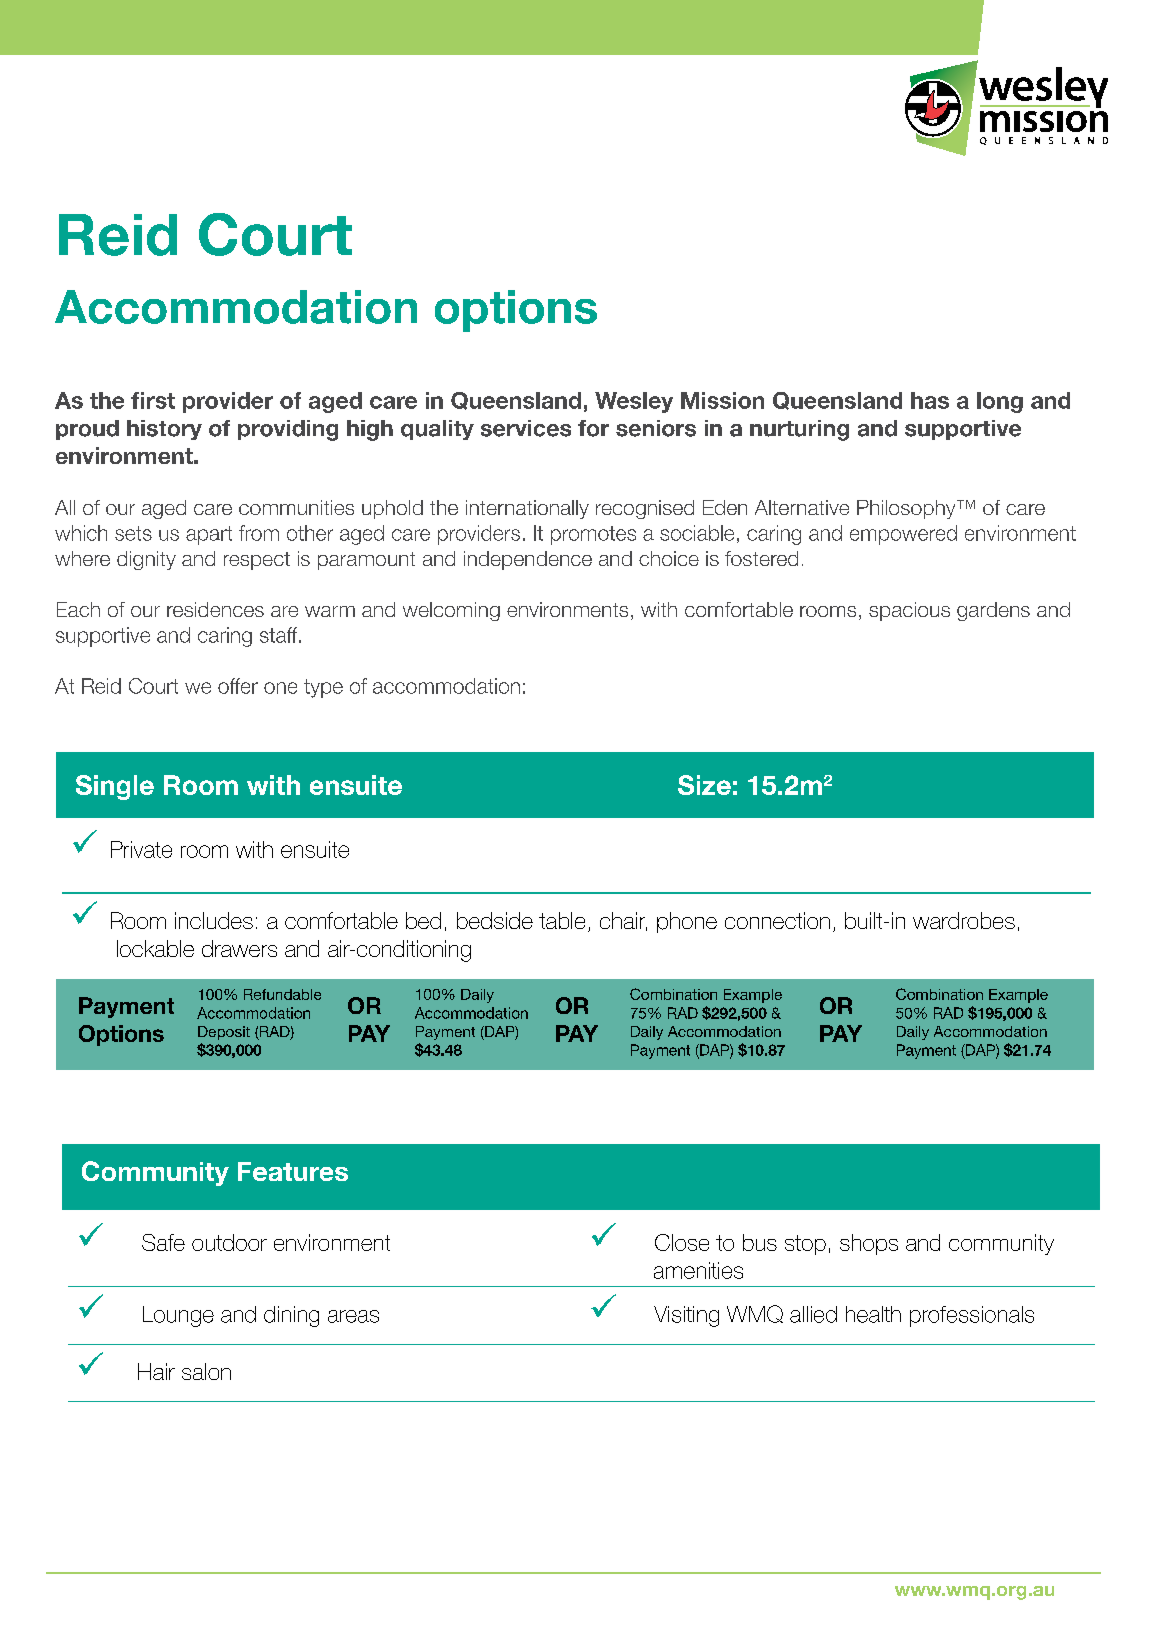 The height and width of the document is (1626, 1150). I want to click on includes, so click(214, 920).
